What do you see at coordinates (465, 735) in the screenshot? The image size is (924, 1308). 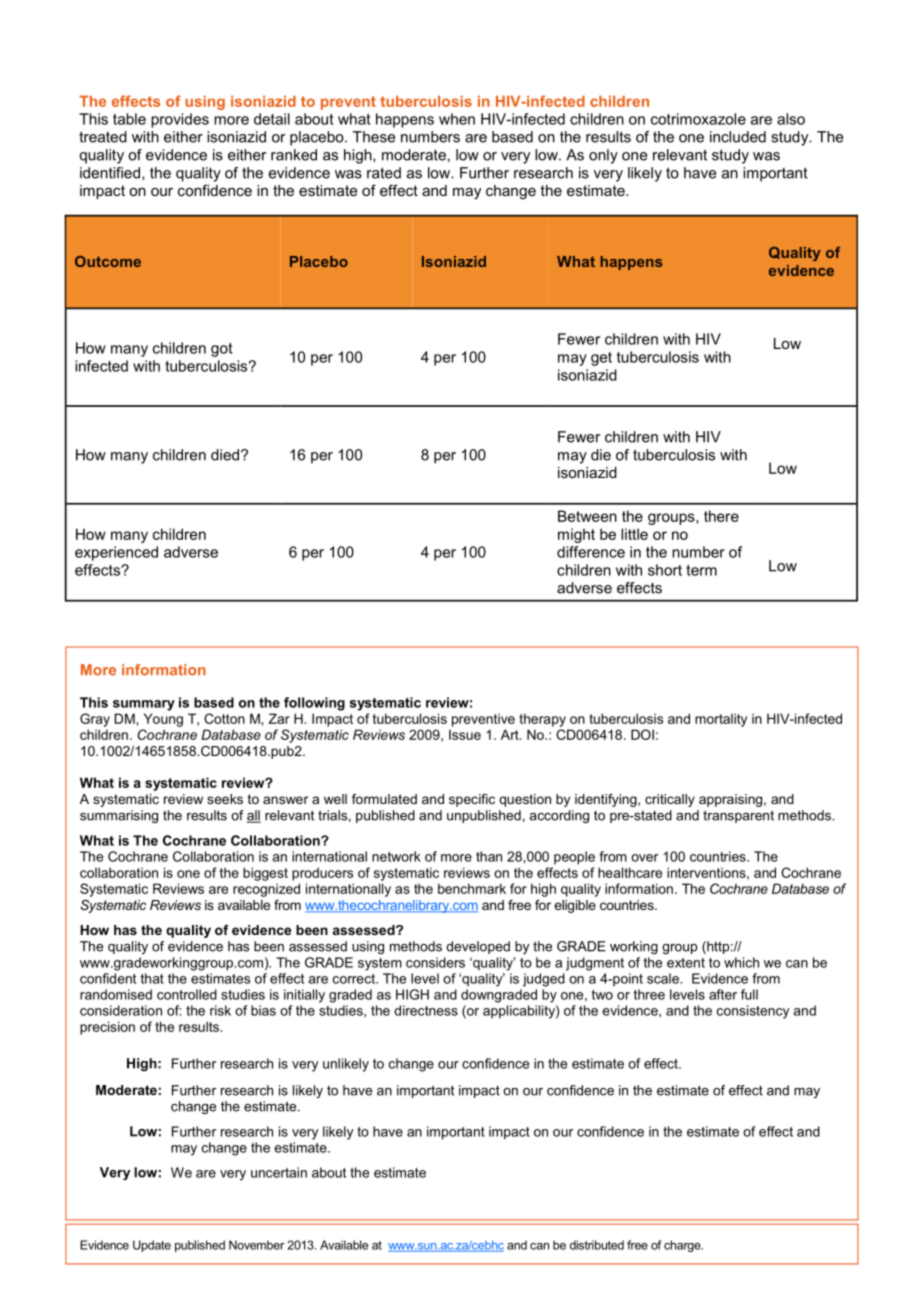 I see `Issue` at bounding box center [465, 735].
